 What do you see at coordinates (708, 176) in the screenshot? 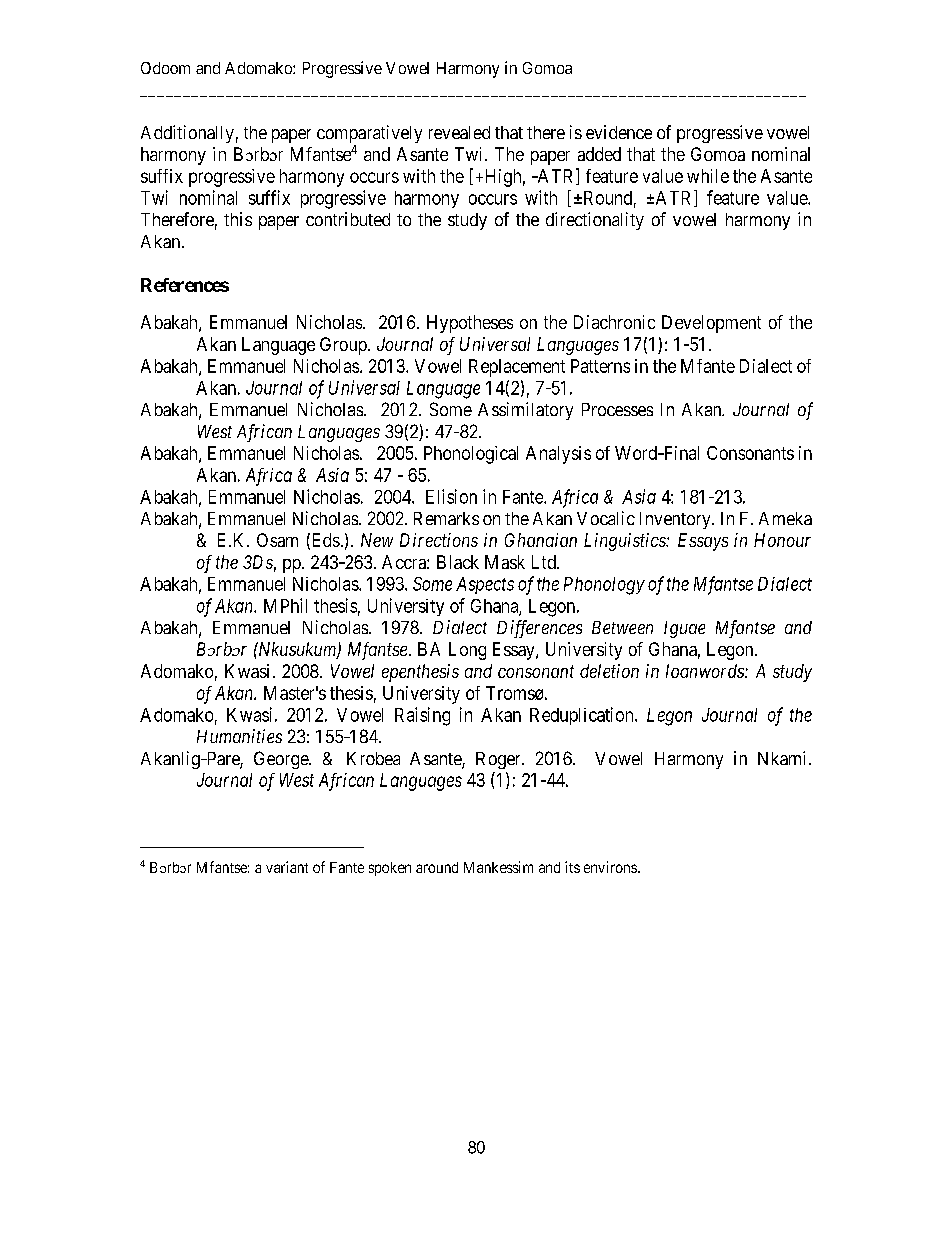
I see `while` at bounding box center [708, 176].
